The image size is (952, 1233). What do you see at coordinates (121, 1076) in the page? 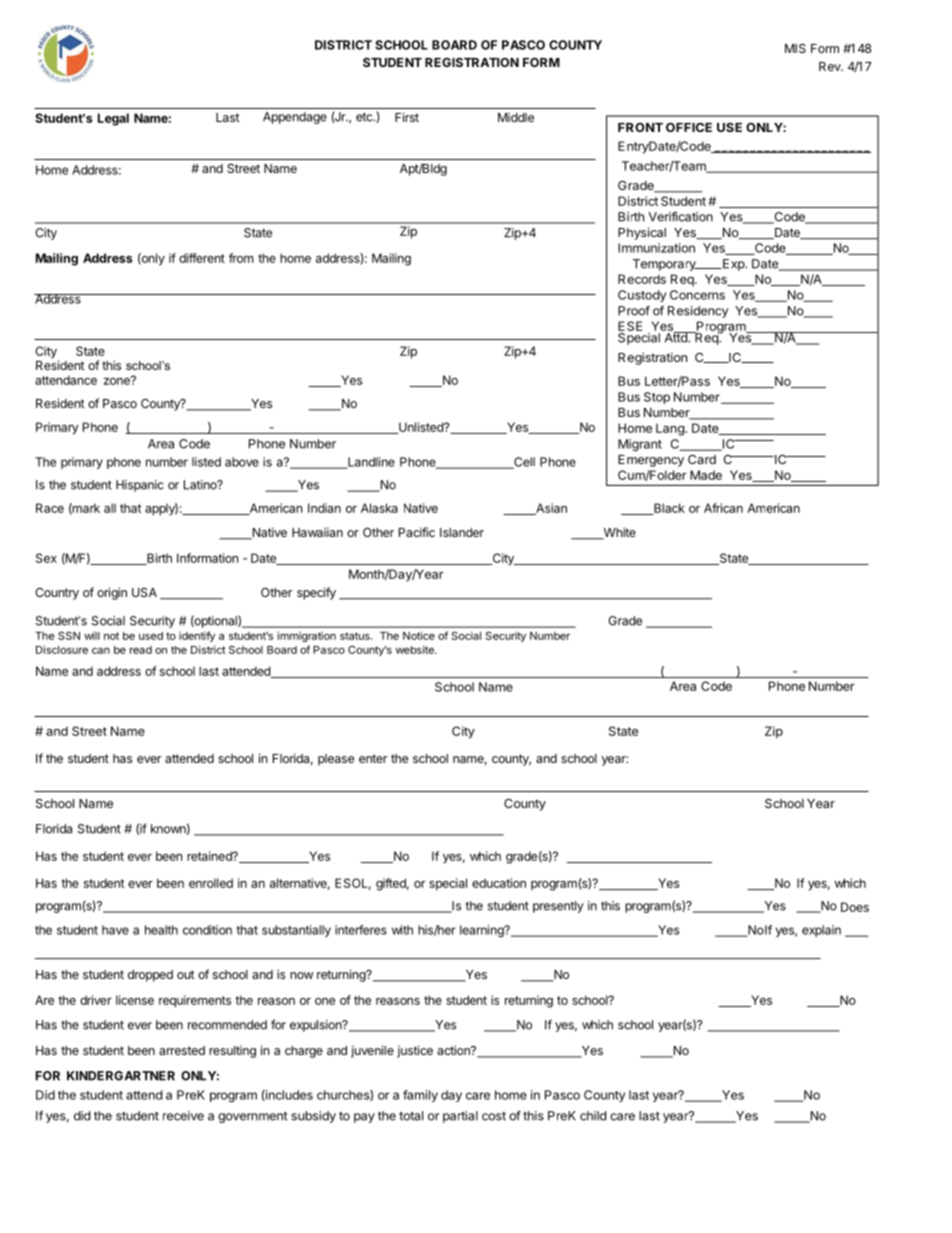
I see `KINDERGARTNER` at bounding box center [121, 1076].
